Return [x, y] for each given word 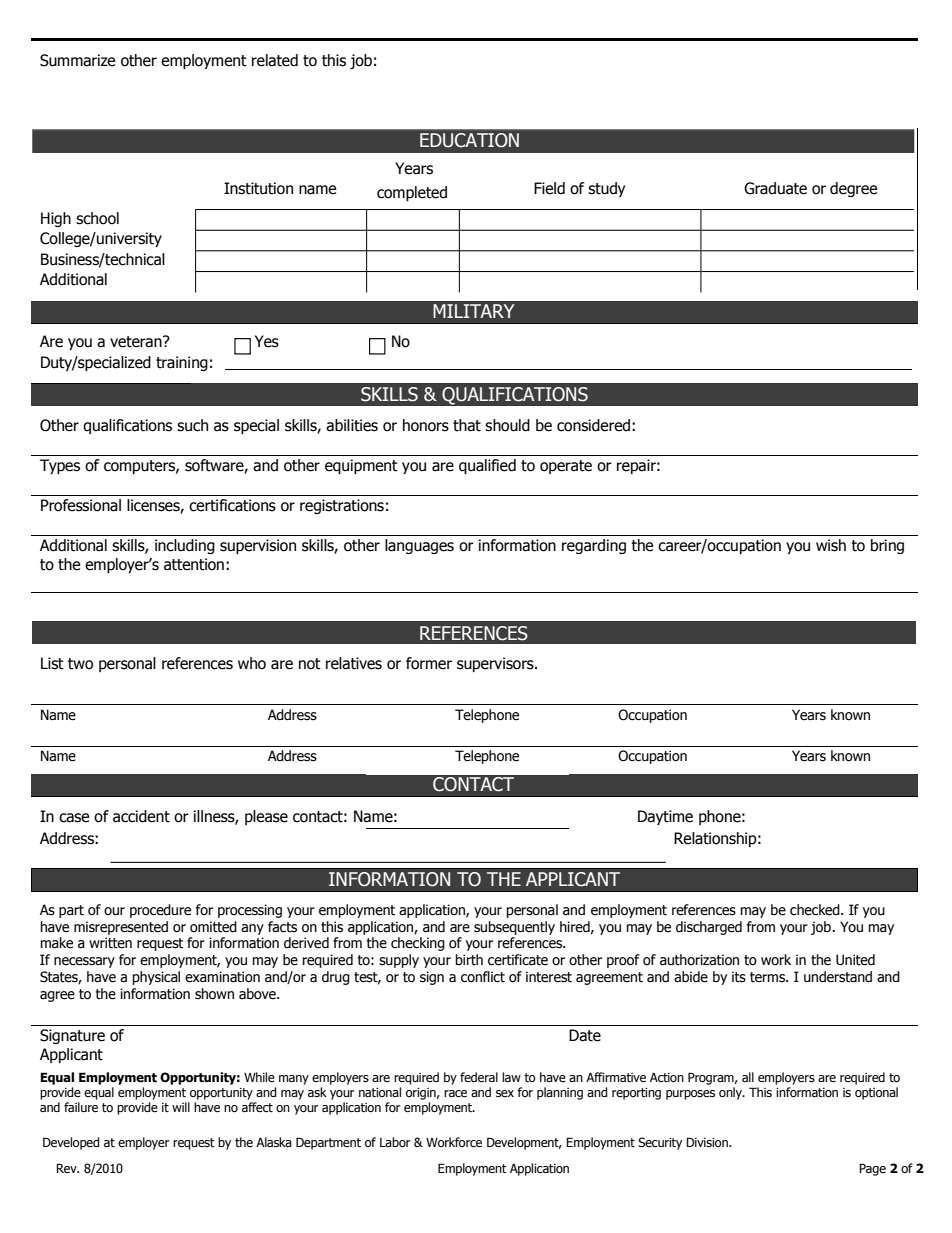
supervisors [496, 664]
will [181, 1107]
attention [194, 564]
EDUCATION [469, 140]
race [455, 1094]
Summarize [77, 60]
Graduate [775, 188]
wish [831, 545]
